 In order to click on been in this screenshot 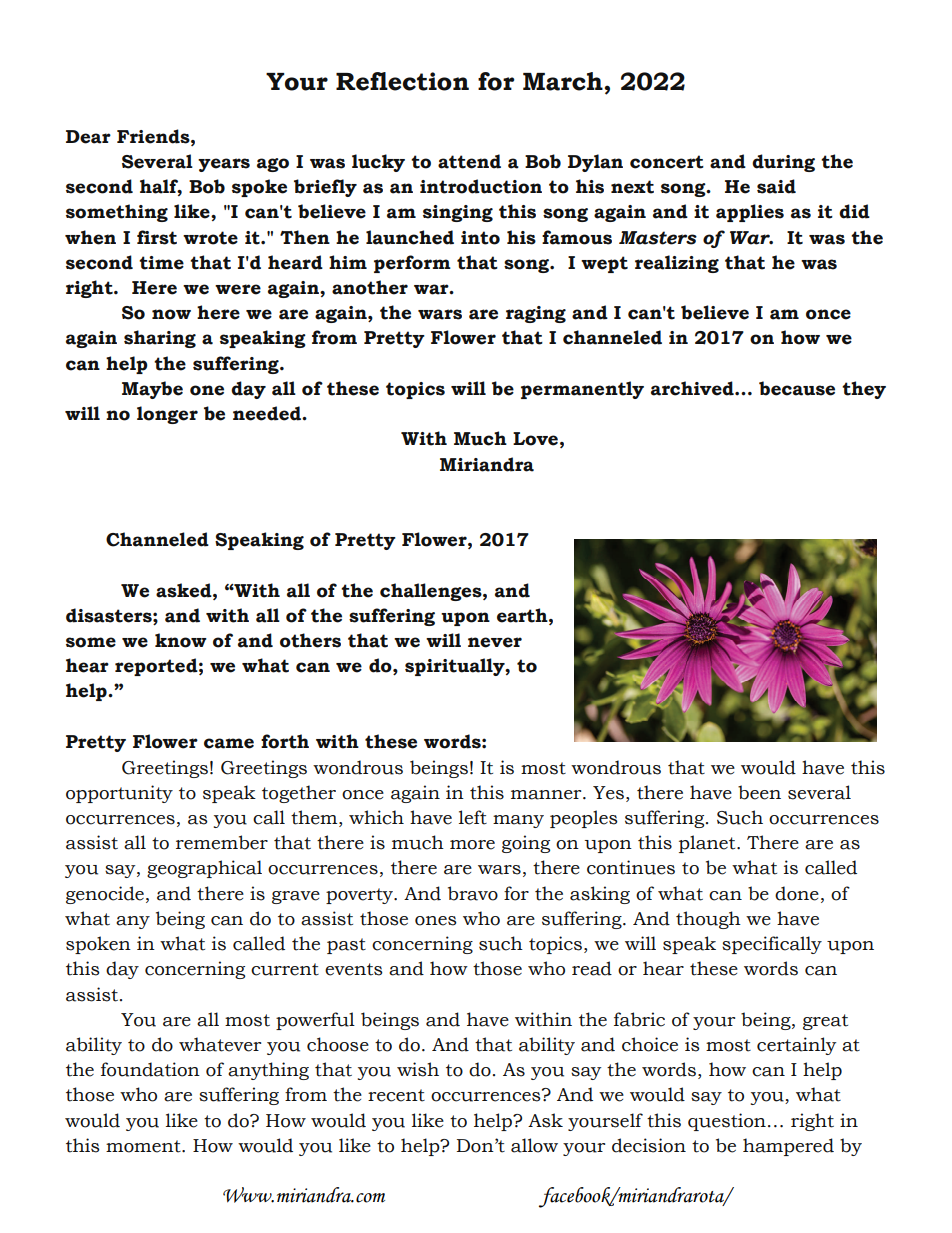, I will do `click(759, 792)`.
